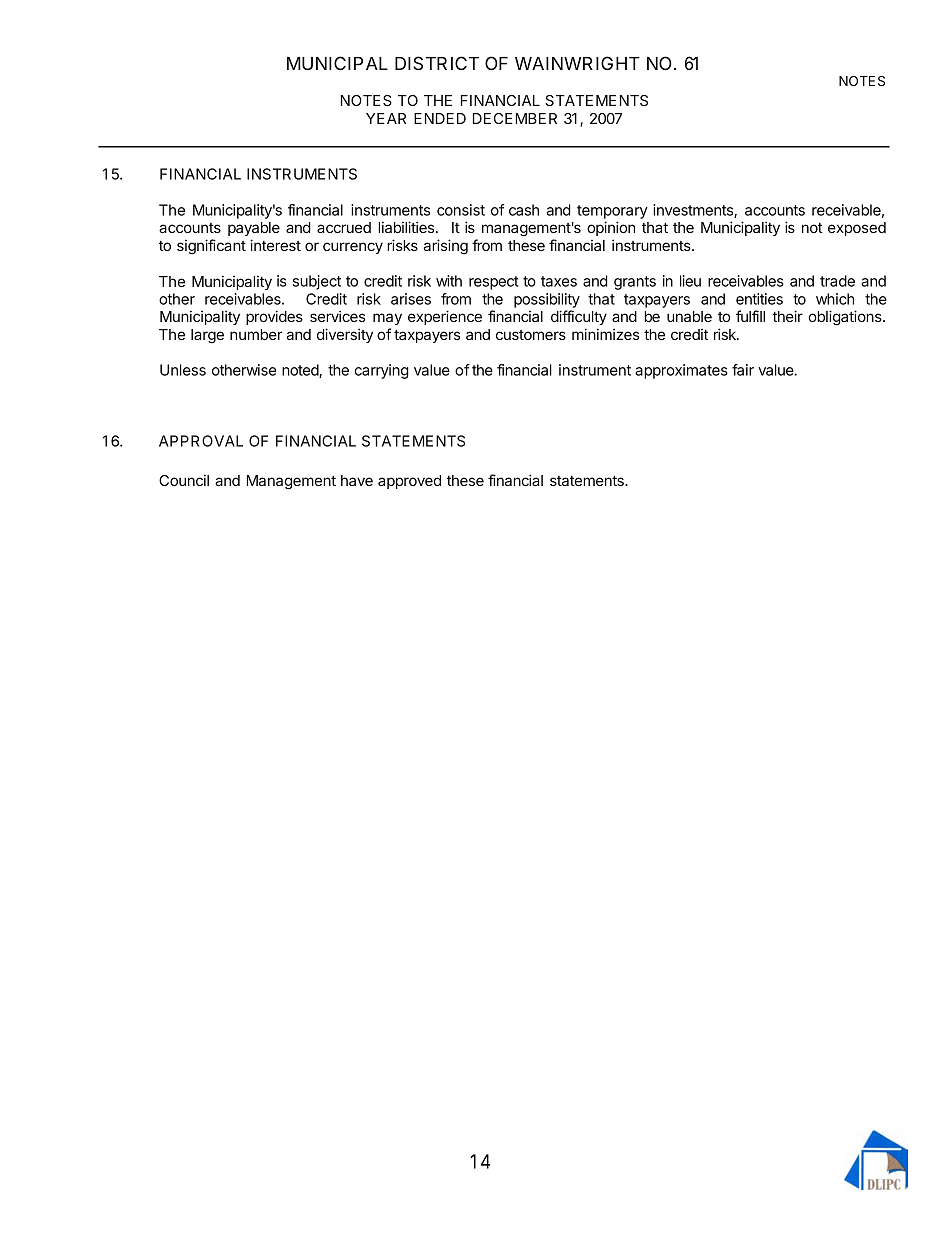 The width and height of the screenshot is (952, 1233). What do you see at coordinates (531, 335) in the screenshot?
I see `customers` at bounding box center [531, 335].
